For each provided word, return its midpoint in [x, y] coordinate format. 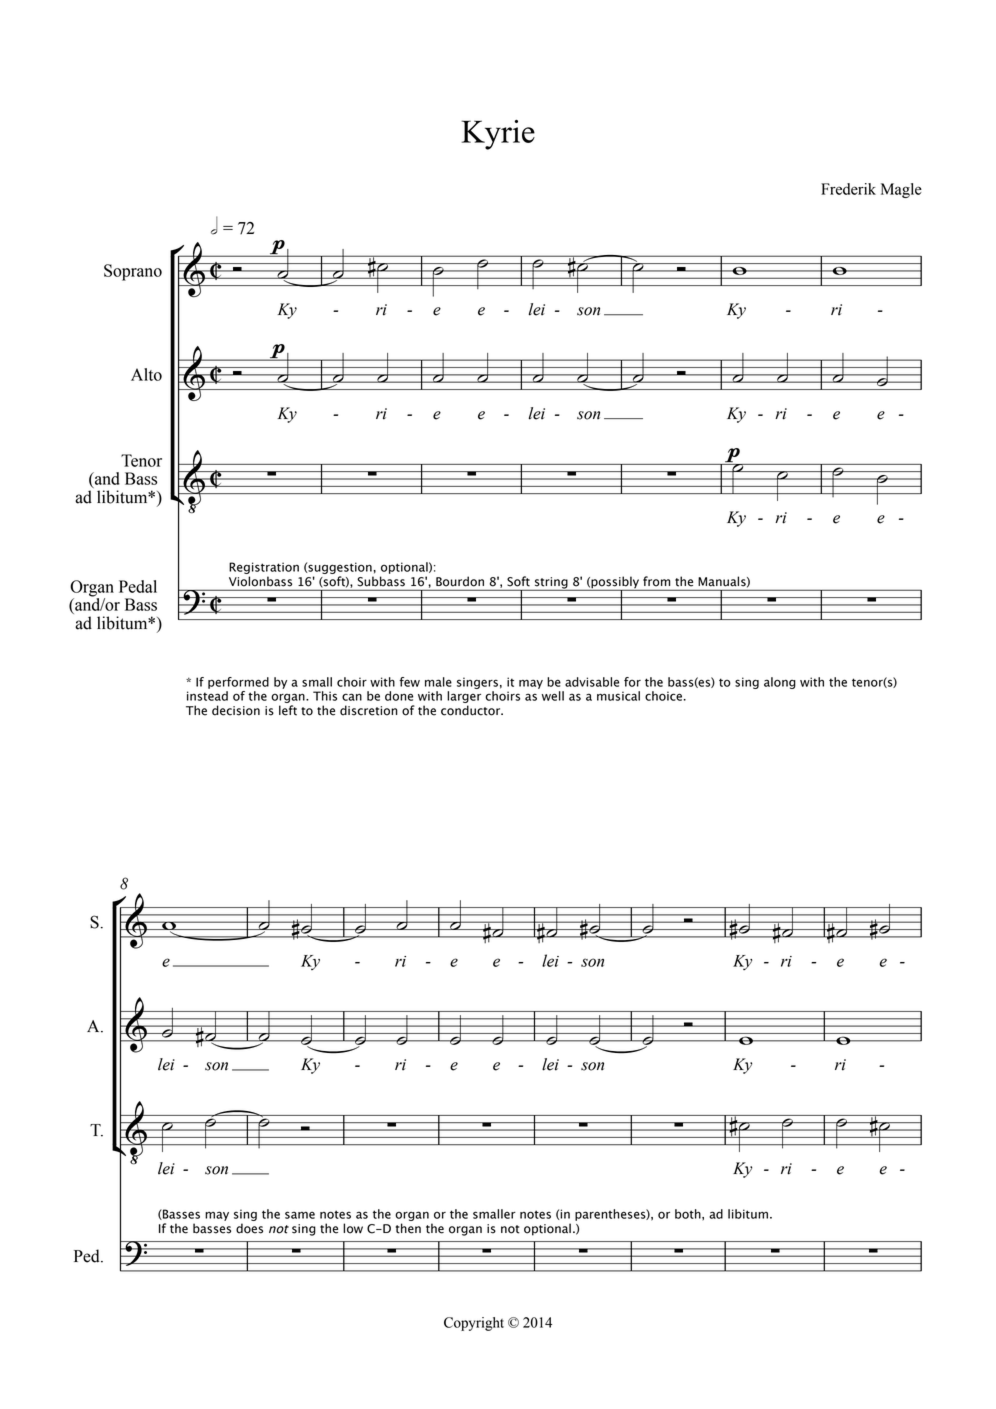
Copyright [474, 1324]
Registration [264, 569]
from [656, 581]
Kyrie [498, 135]
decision [236, 710]
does [249, 1228]
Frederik [848, 189]
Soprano [133, 272]
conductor [472, 710]
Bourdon [460, 581]
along [780, 683]
